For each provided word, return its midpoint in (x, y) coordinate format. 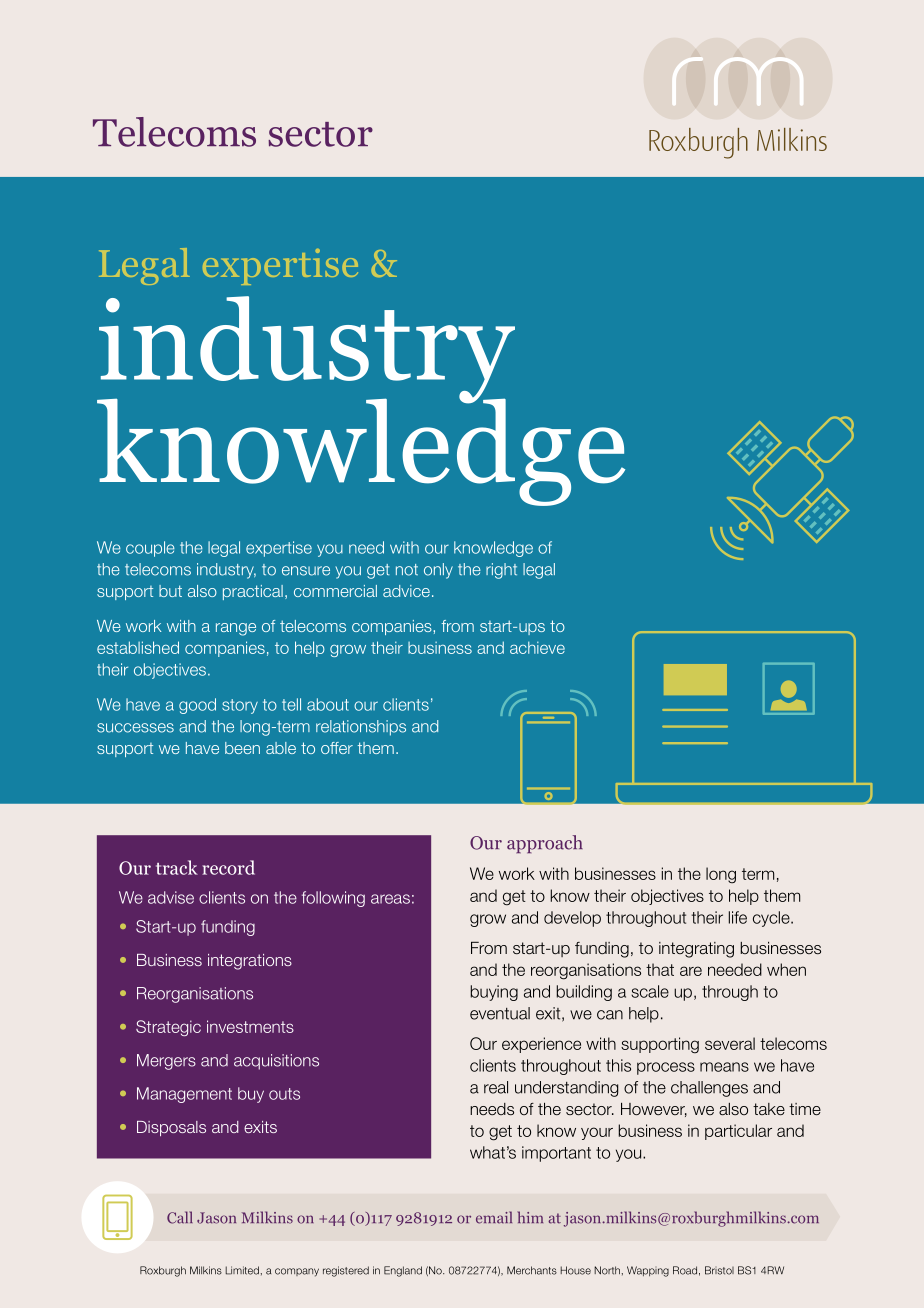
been (242, 748)
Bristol (719, 1270)
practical (253, 592)
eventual (500, 1013)
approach (545, 844)
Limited (242, 1270)
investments (250, 1026)
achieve (537, 647)
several (730, 1043)
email (494, 1217)
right (501, 571)
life (738, 917)
